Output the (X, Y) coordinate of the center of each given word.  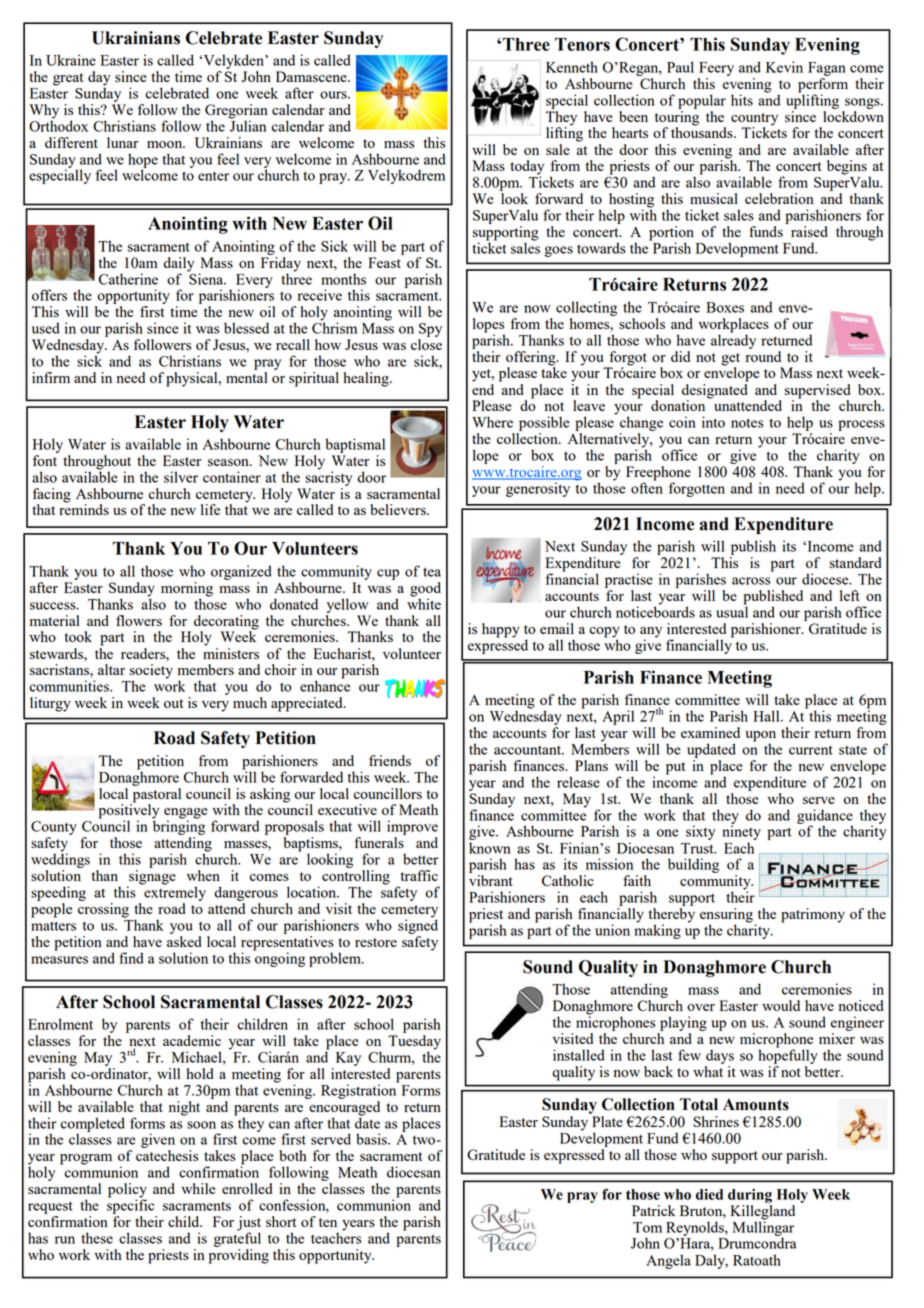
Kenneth (572, 67)
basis (372, 1139)
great (68, 79)
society (151, 672)
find (131, 958)
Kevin (784, 67)
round (763, 355)
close (426, 344)
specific (130, 1205)
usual (732, 611)
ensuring (726, 916)
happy (501, 630)
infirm (51, 377)
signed (418, 925)
